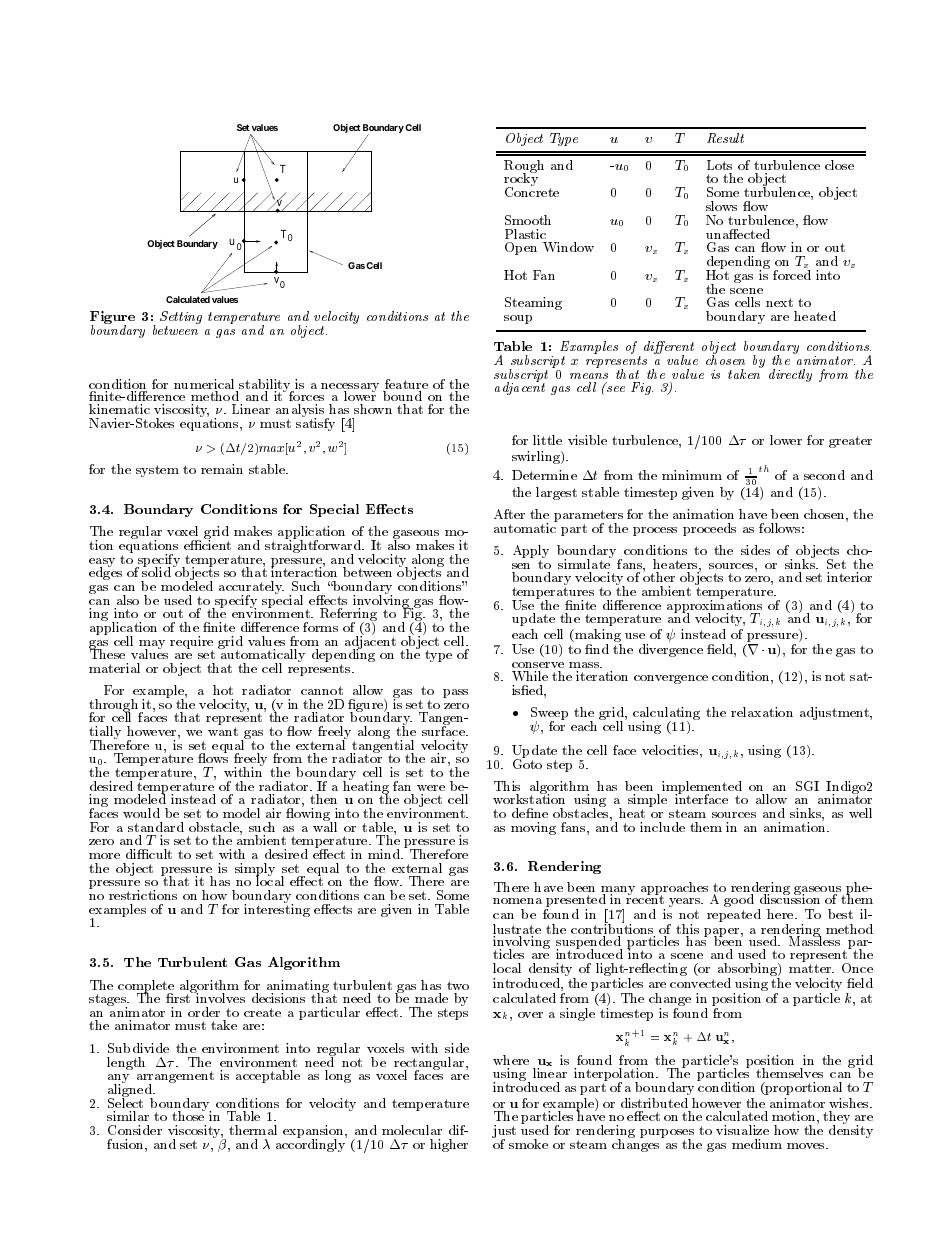  Describe the element at coordinates (719, 165) in the screenshot. I see `Lots` at that location.
